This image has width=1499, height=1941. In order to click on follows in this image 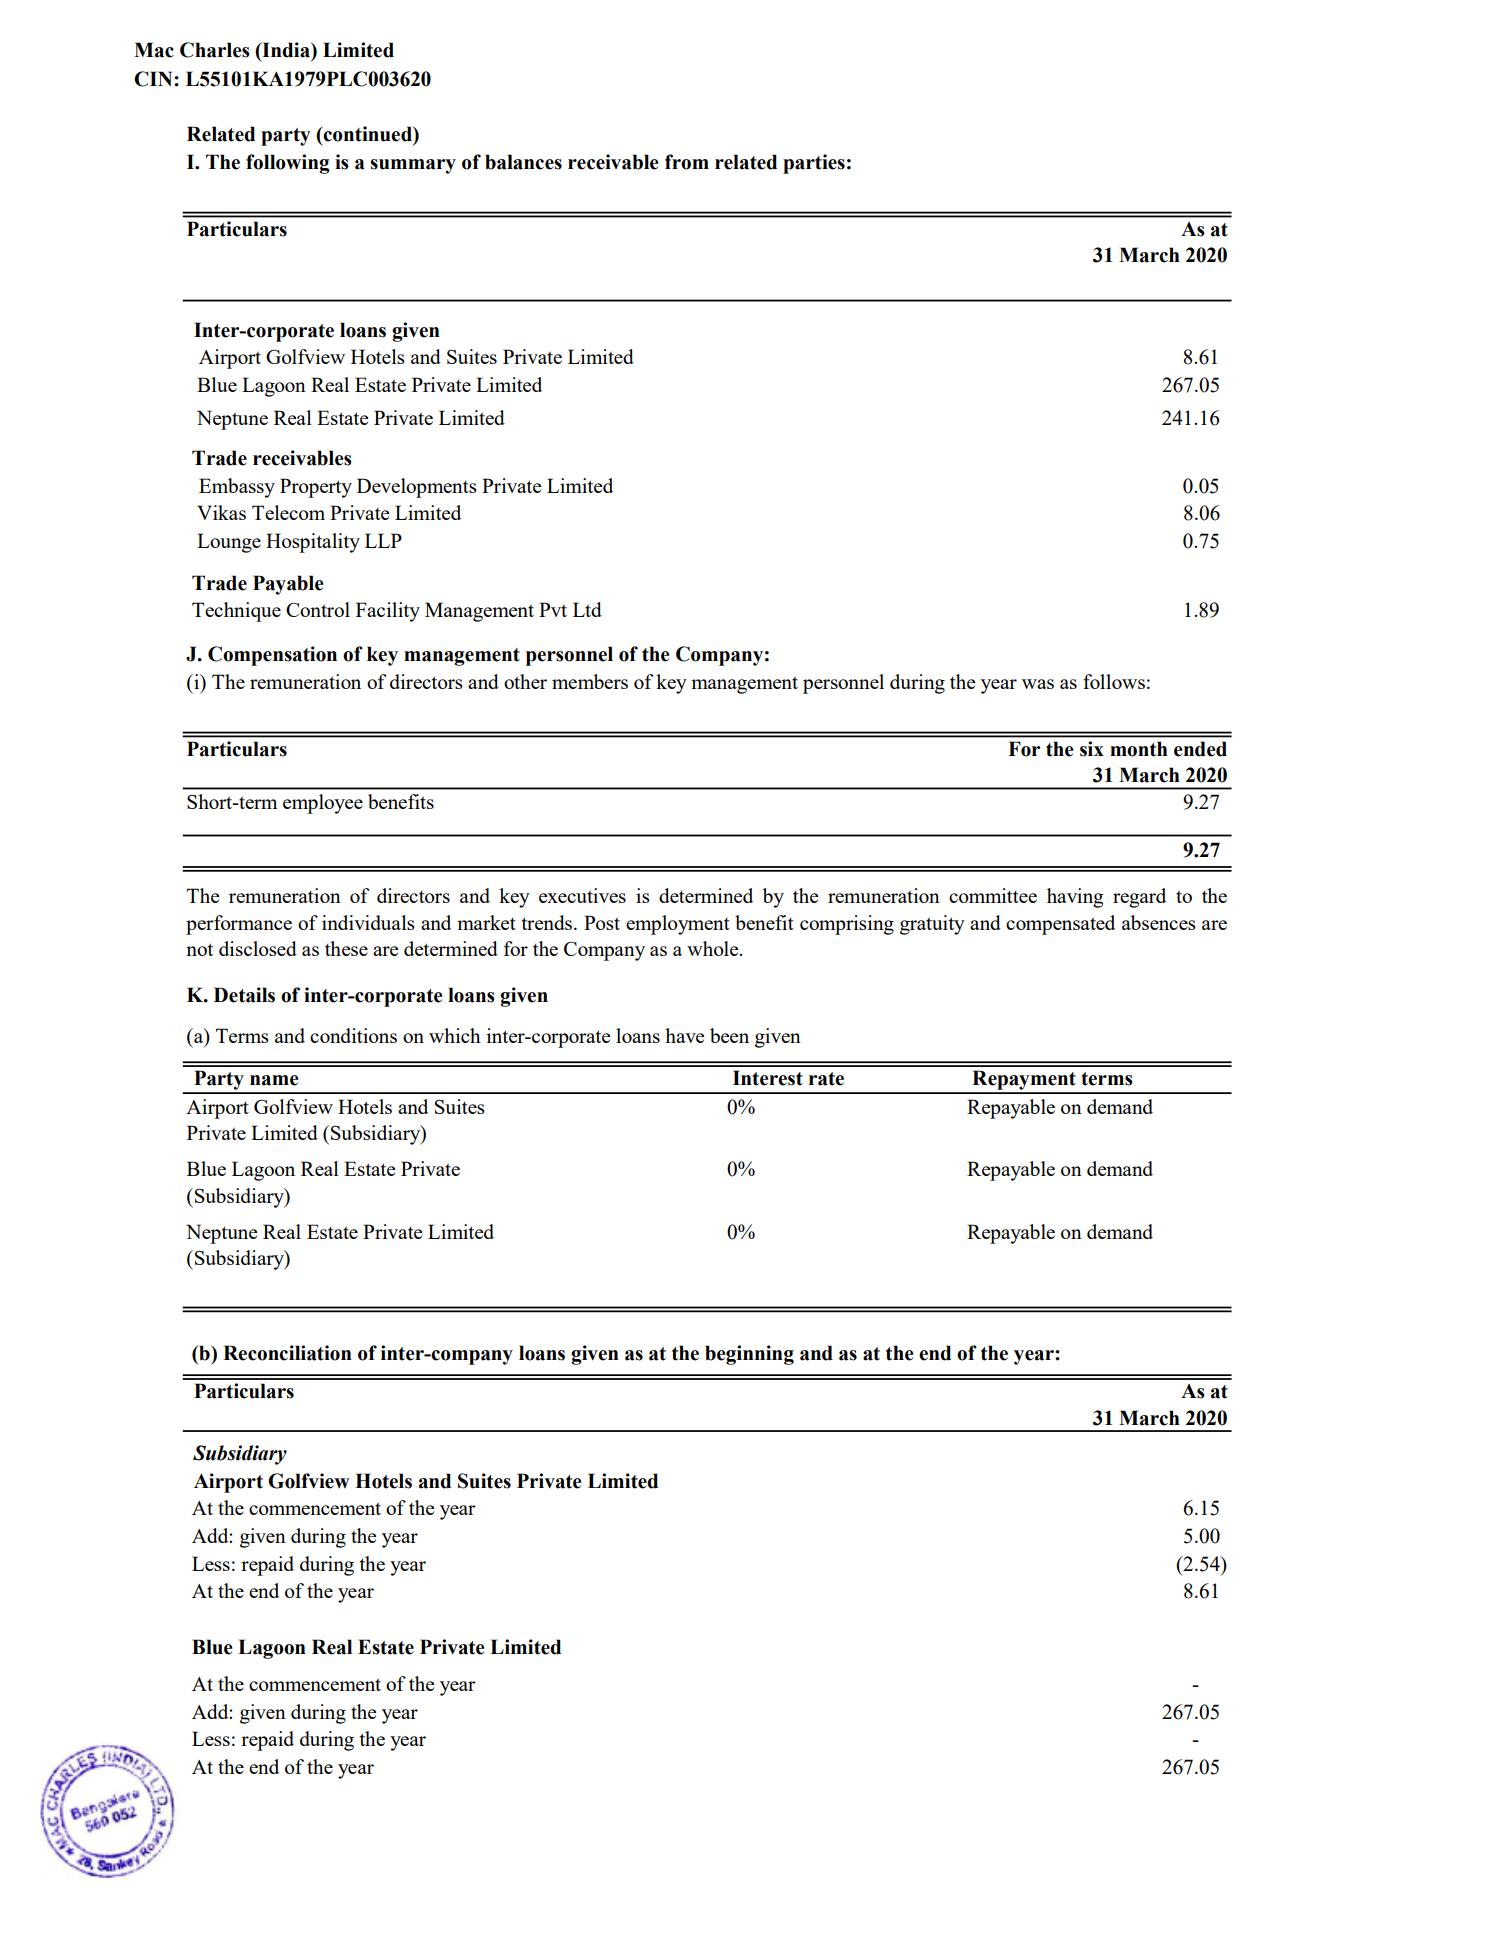, I will do `click(1114, 681)`.
